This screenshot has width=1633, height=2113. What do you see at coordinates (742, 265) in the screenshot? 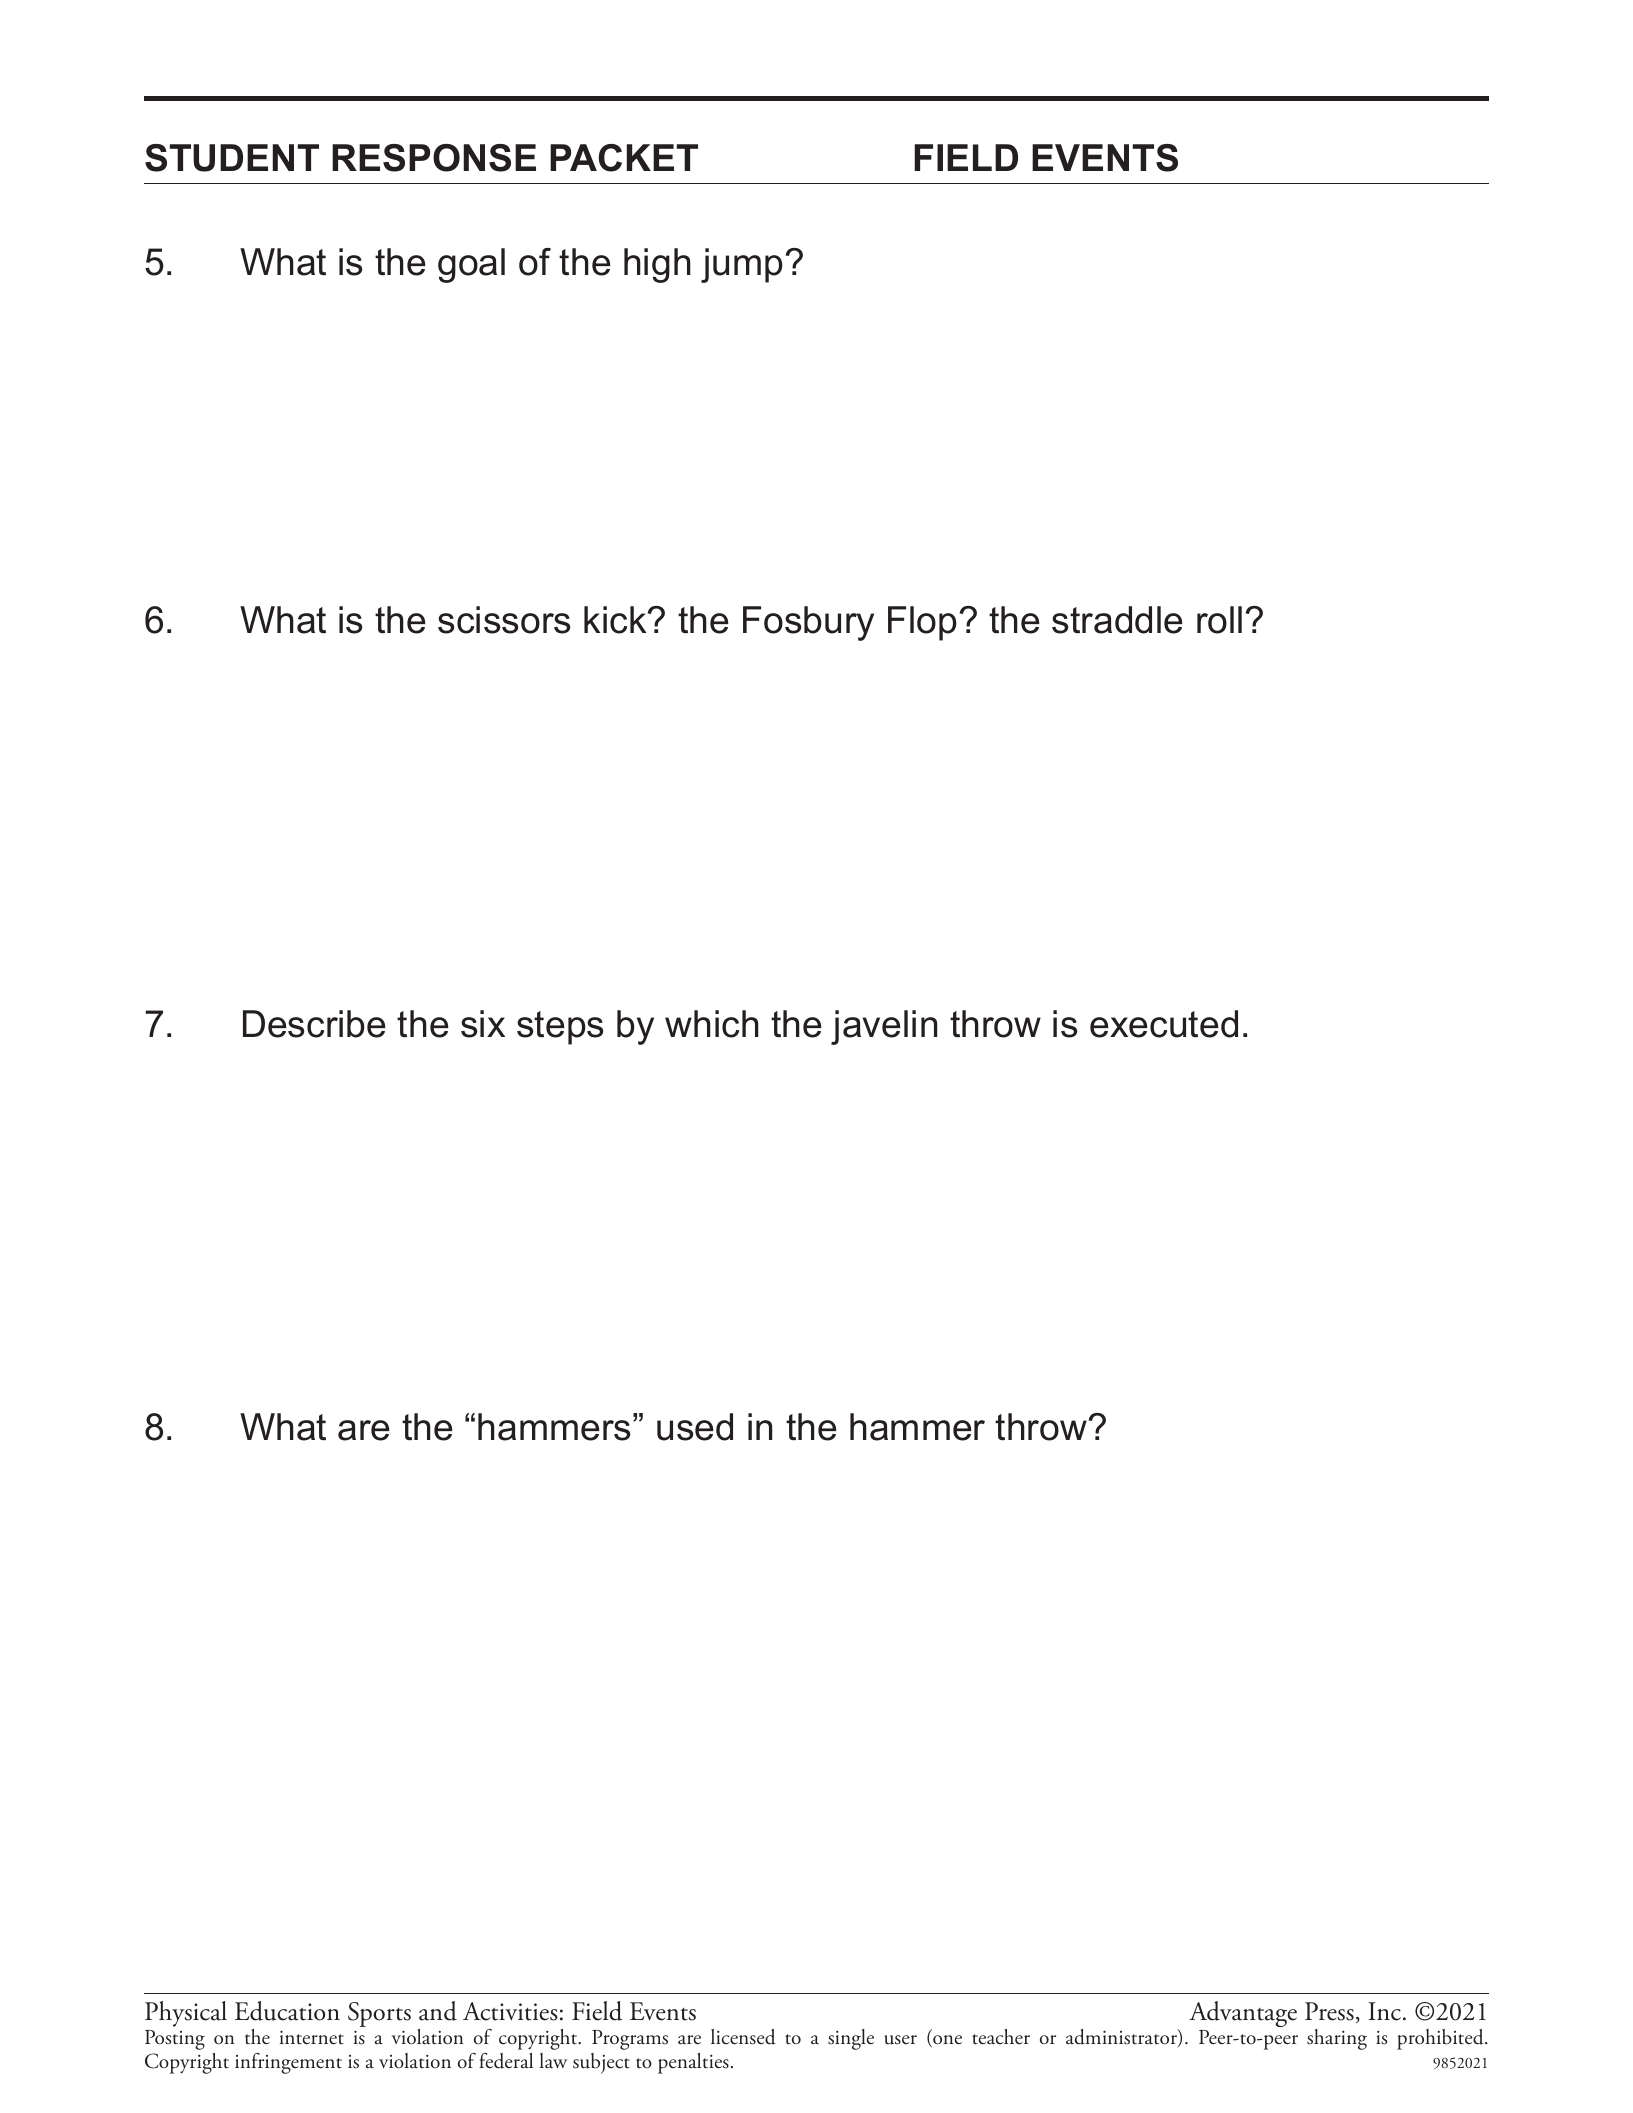
I see `jump` at bounding box center [742, 265].
